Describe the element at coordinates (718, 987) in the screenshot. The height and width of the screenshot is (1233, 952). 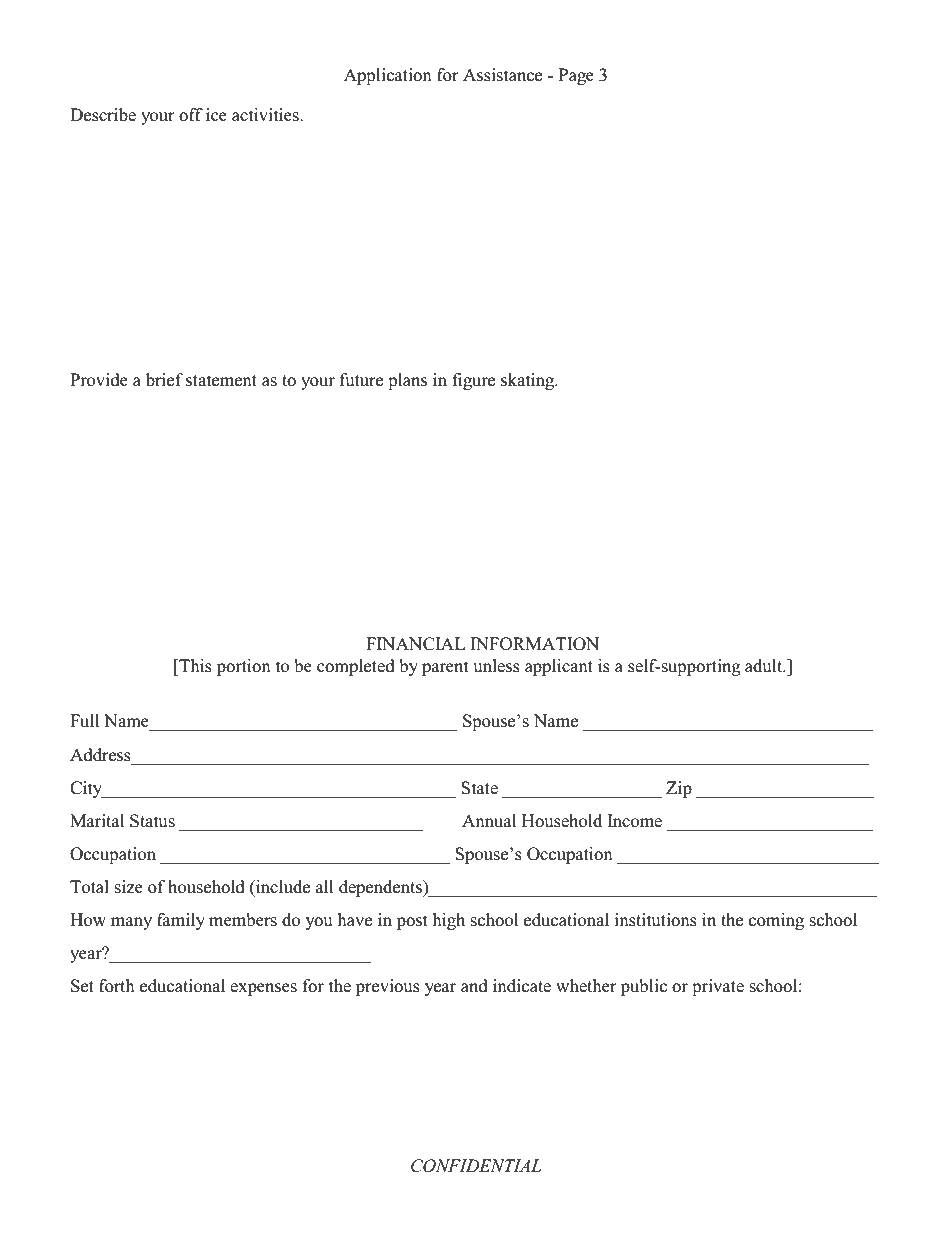
I see `private` at that location.
